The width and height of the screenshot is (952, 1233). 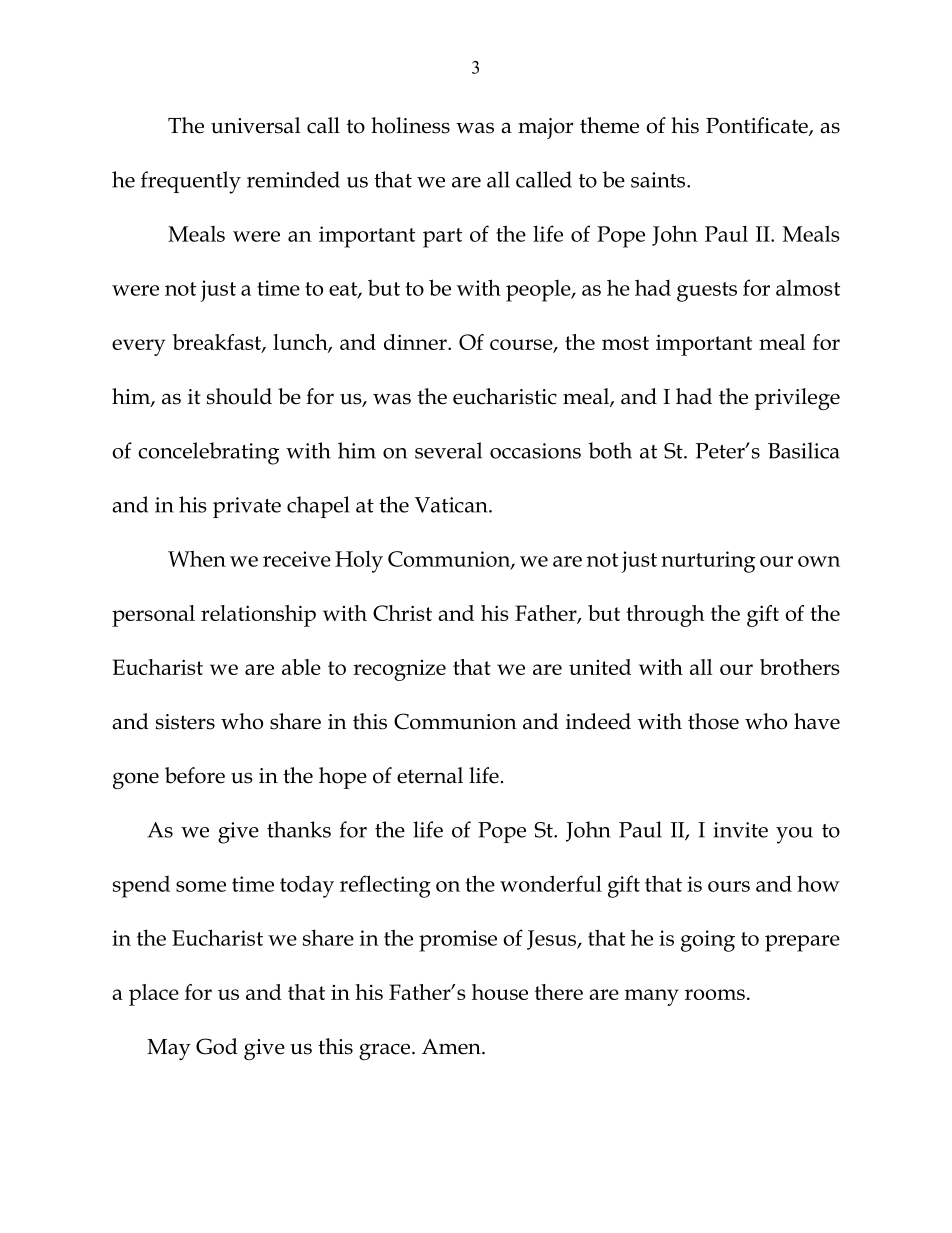 What do you see at coordinates (758, 126) in the screenshot?
I see `Pontificate` at bounding box center [758, 126].
